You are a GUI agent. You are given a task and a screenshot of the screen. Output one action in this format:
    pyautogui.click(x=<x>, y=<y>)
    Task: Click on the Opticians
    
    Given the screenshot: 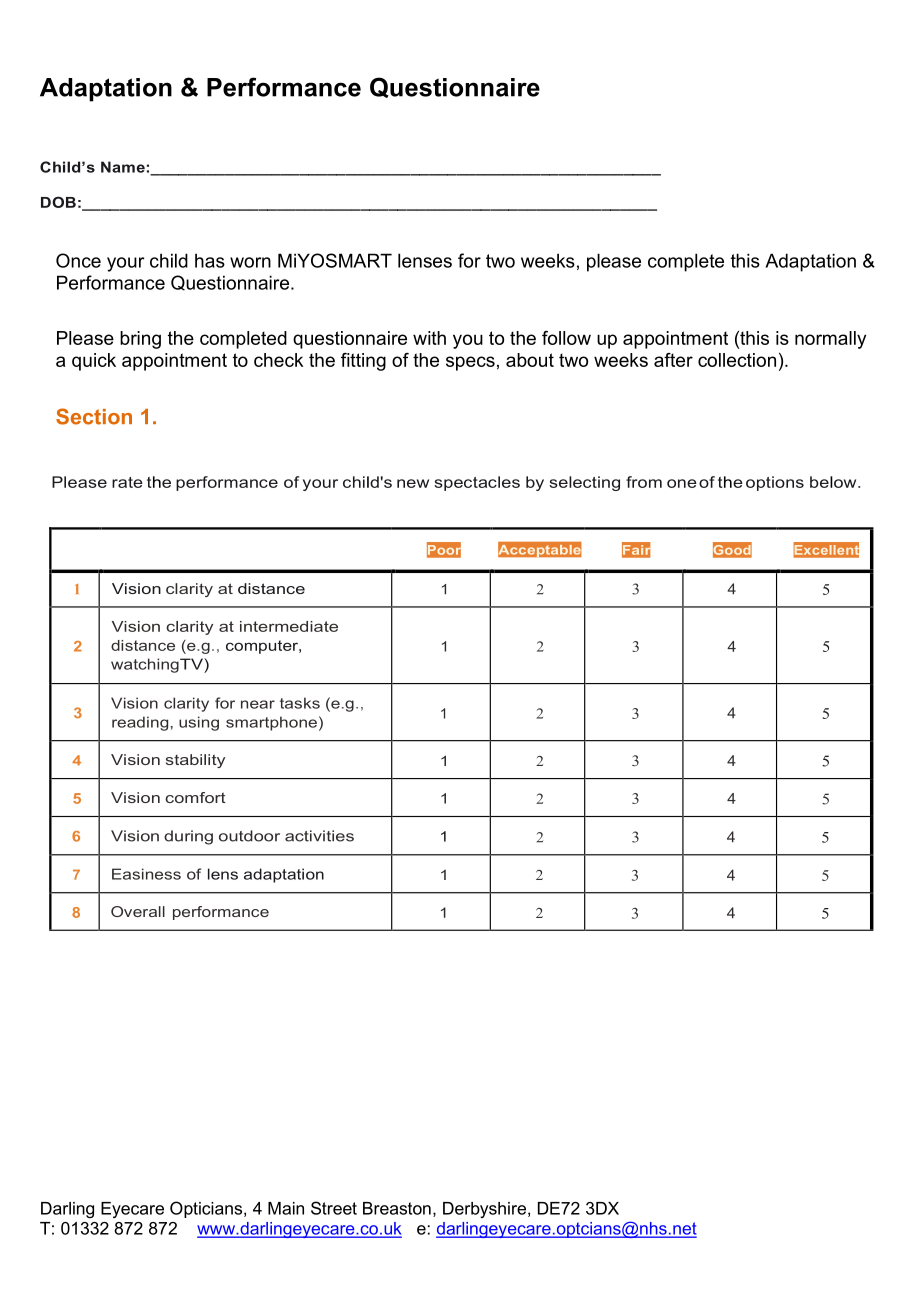 What is the action you would take?
    pyautogui.click(x=207, y=1209)
